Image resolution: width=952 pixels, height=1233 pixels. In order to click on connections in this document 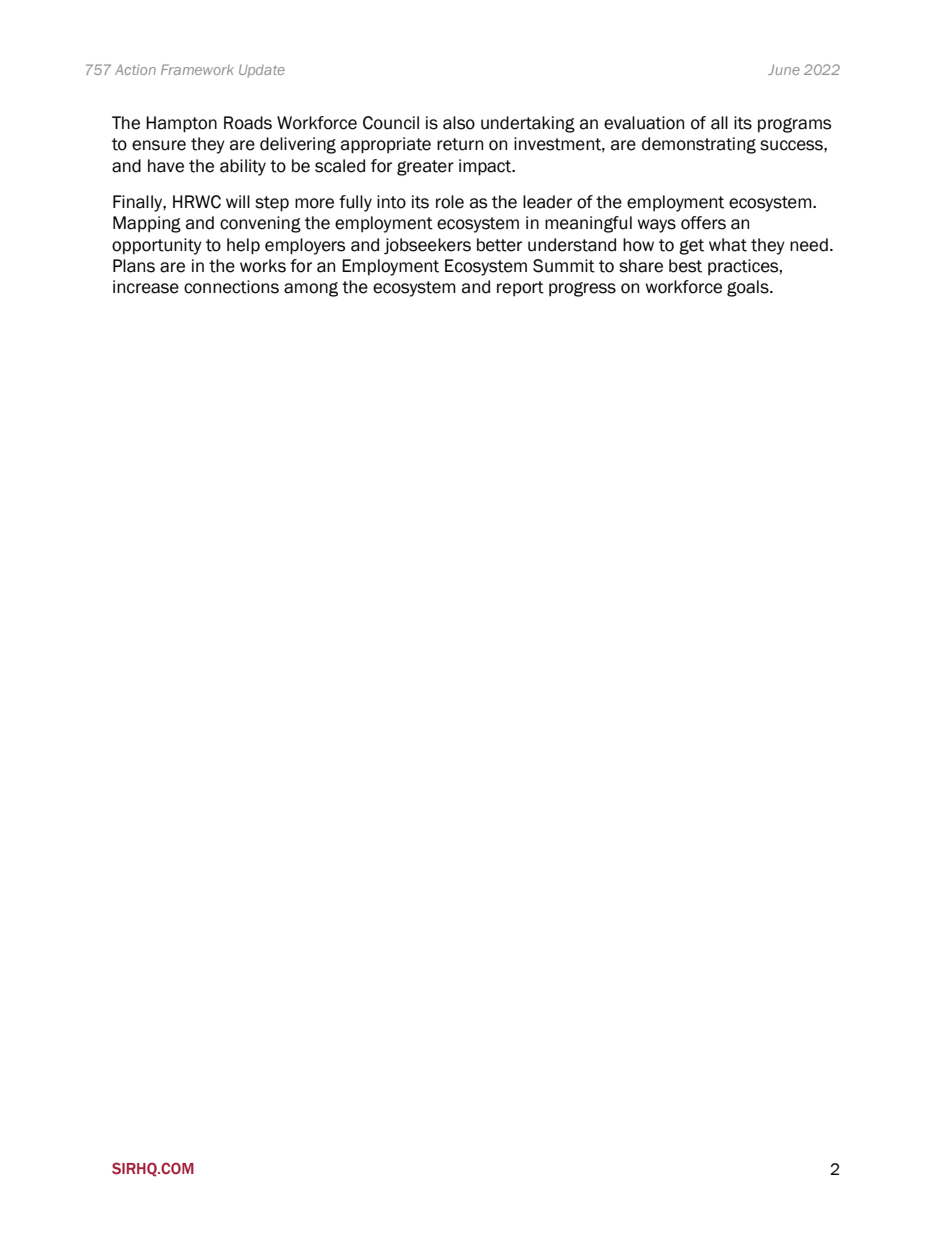, I will do `click(231, 287)`.
